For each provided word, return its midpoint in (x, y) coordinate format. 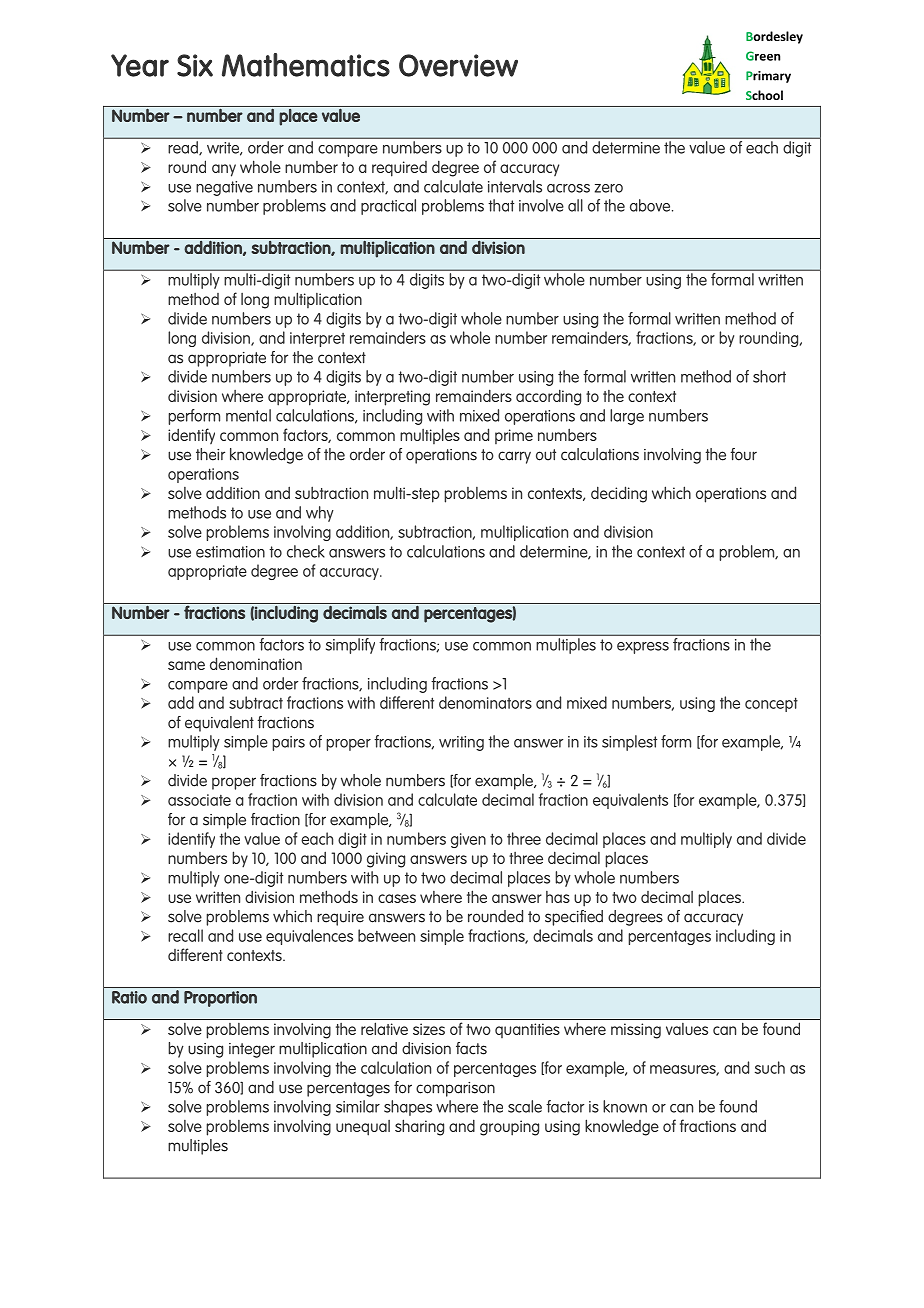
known (625, 1106)
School (764, 95)
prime (514, 436)
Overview (458, 65)
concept (771, 704)
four (743, 454)
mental (248, 415)
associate (199, 800)
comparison (455, 1089)
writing (461, 743)
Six (195, 65)
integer (252, 1050)
